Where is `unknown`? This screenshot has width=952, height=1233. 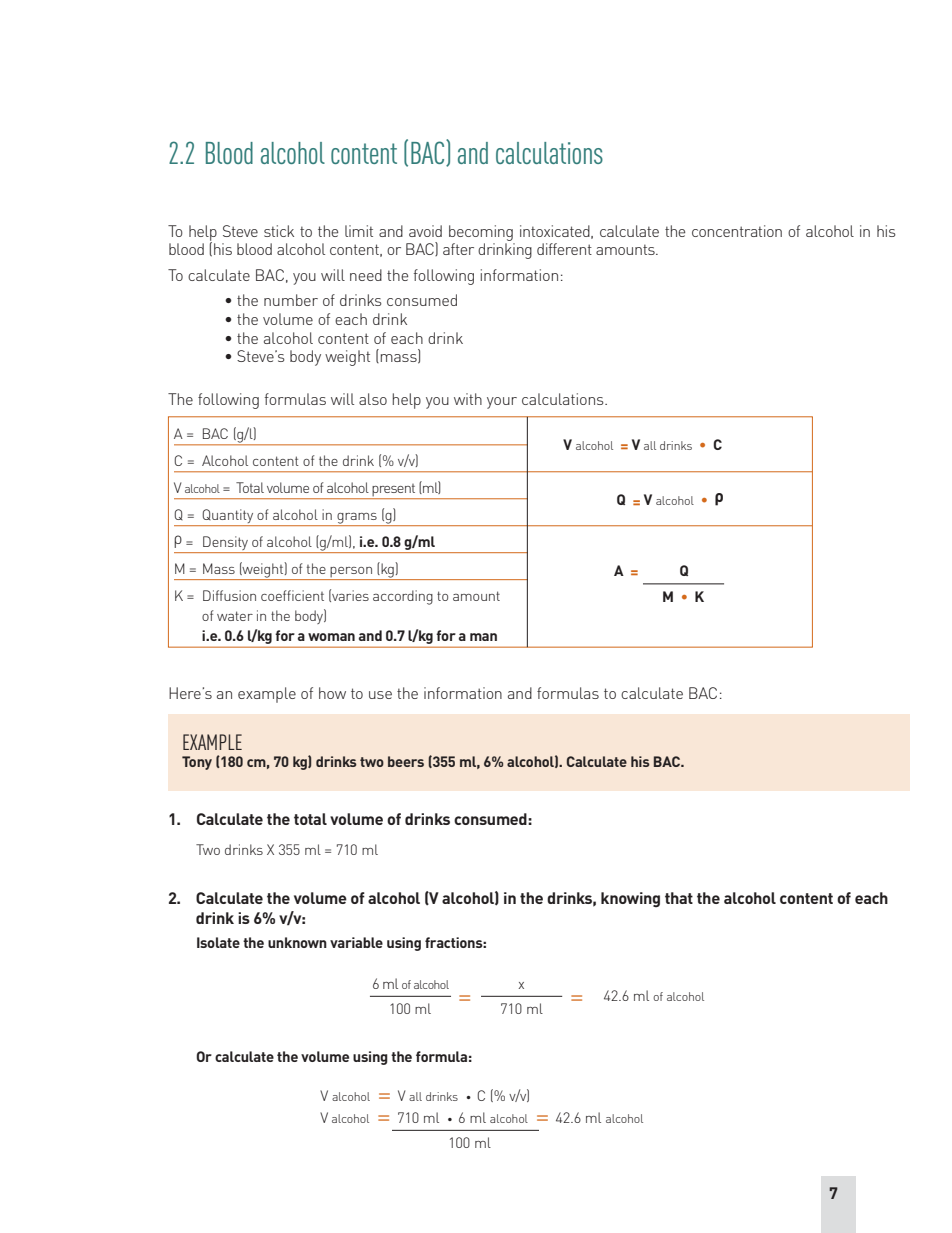
unknown is located at coordinates (297, 942).
